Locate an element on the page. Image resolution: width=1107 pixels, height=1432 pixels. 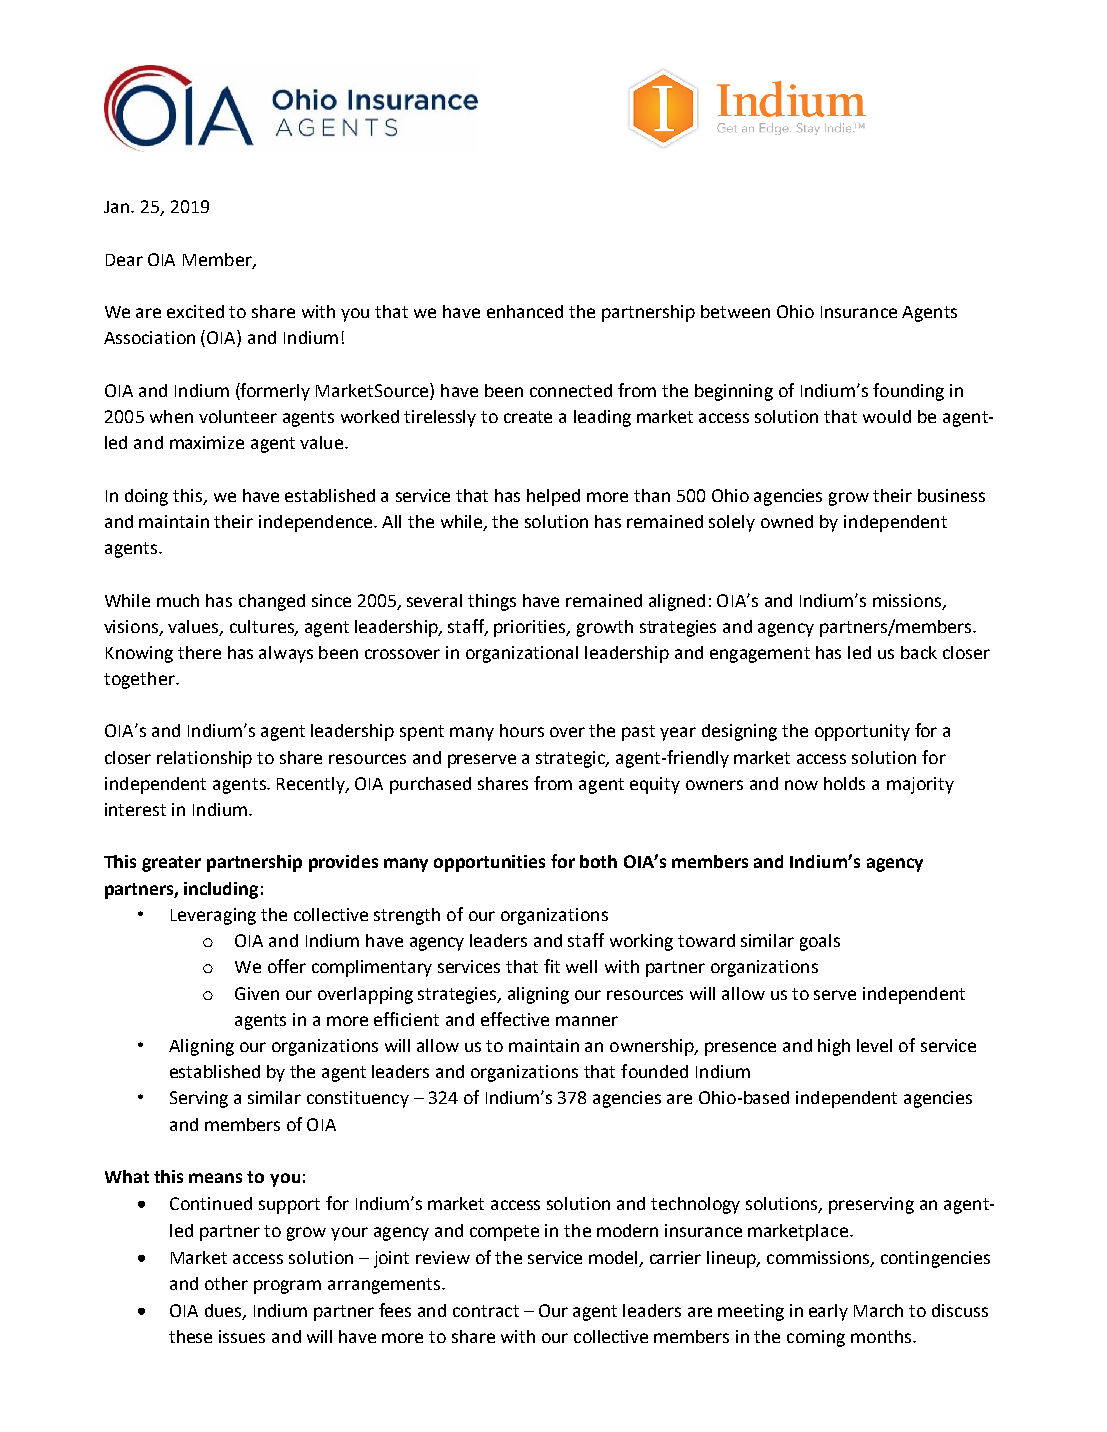
fit is located at coordinates (552, 966).
